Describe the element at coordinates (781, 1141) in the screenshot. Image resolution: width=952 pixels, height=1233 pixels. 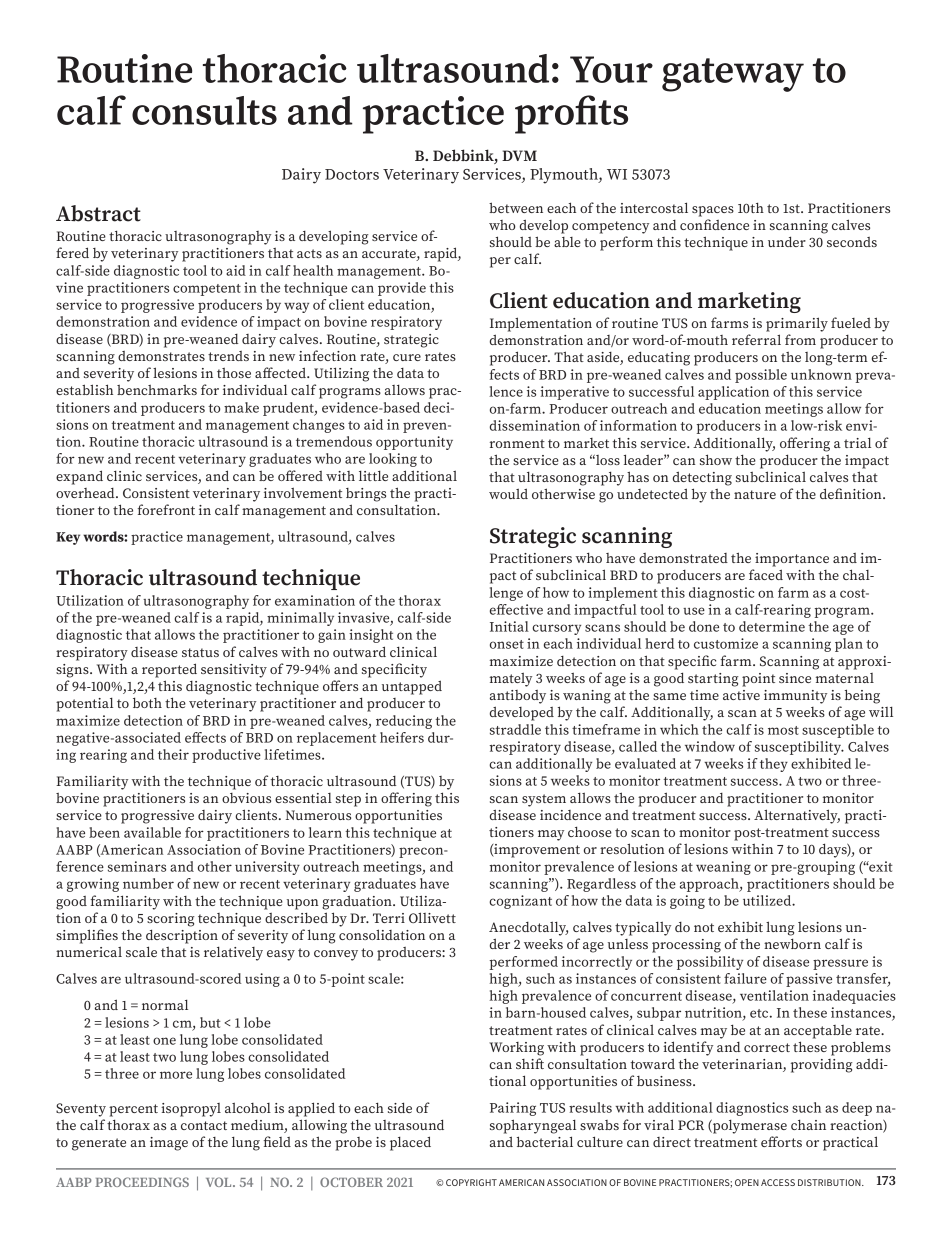
I see `efforts` at that location.
